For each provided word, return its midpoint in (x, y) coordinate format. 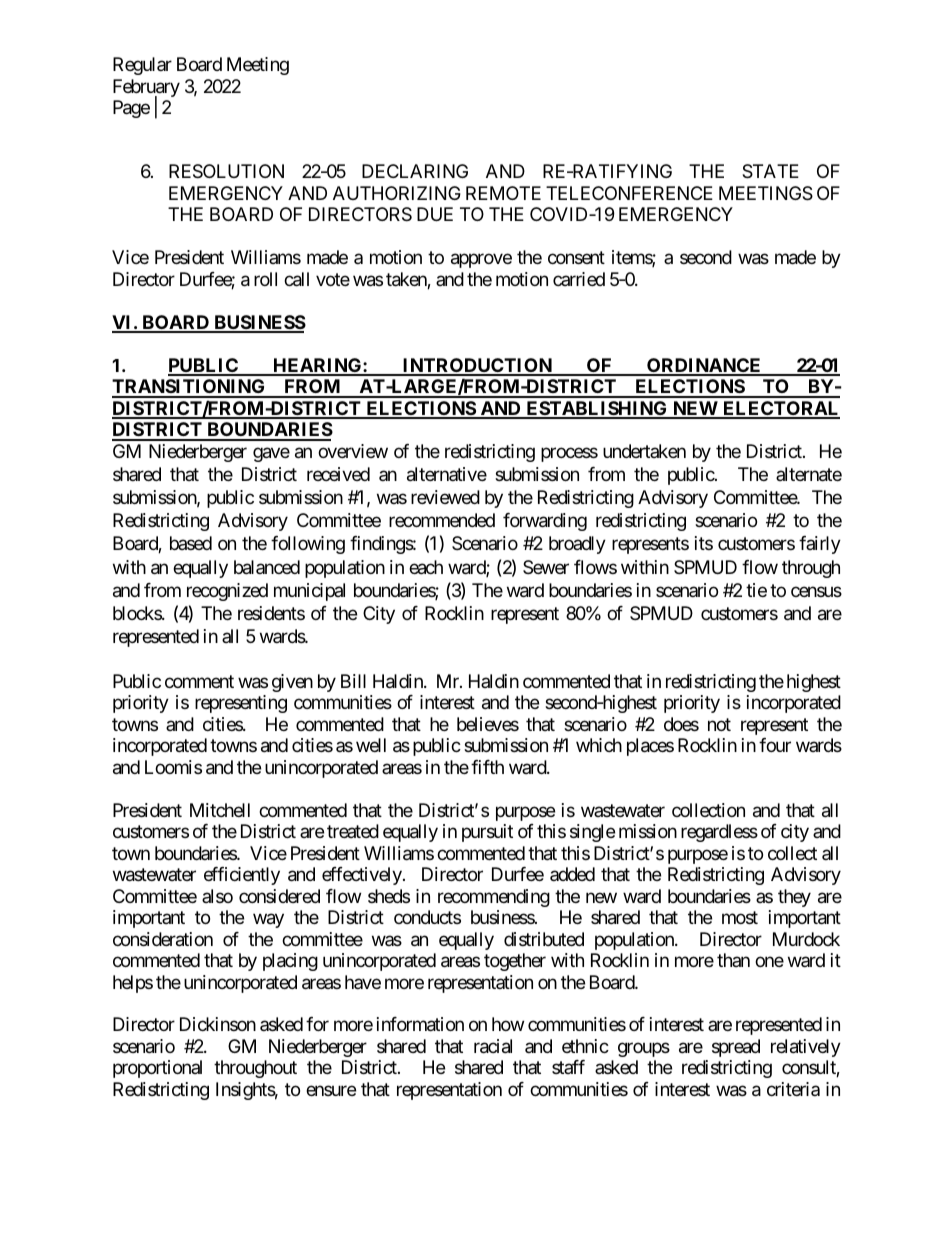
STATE (770, 171)
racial (493, 1046)
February (146, 89)
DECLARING (415, 171)
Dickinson (218, 1024)
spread (736, 1048)
